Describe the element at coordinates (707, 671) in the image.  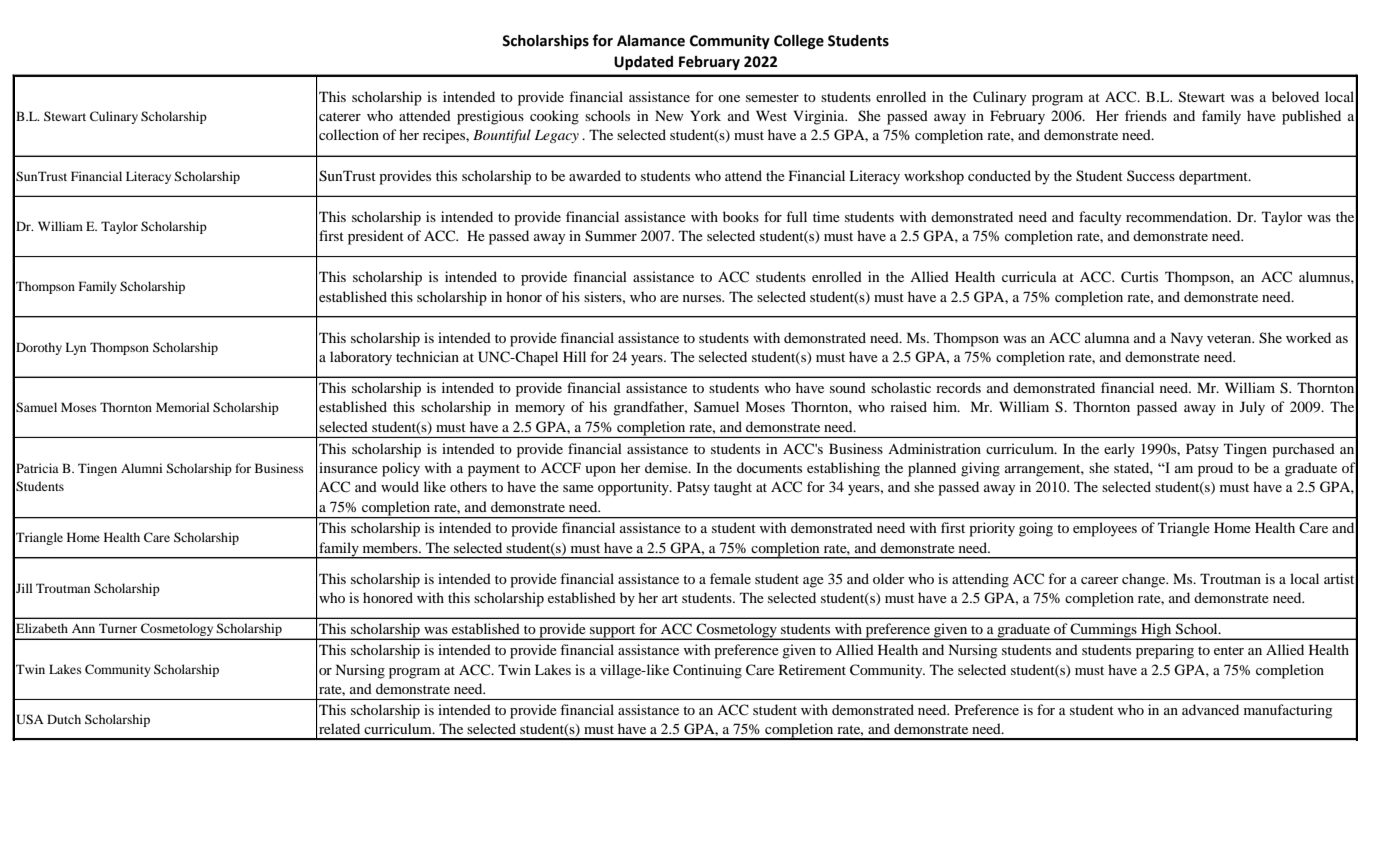
I see `Continuing` at that location.
